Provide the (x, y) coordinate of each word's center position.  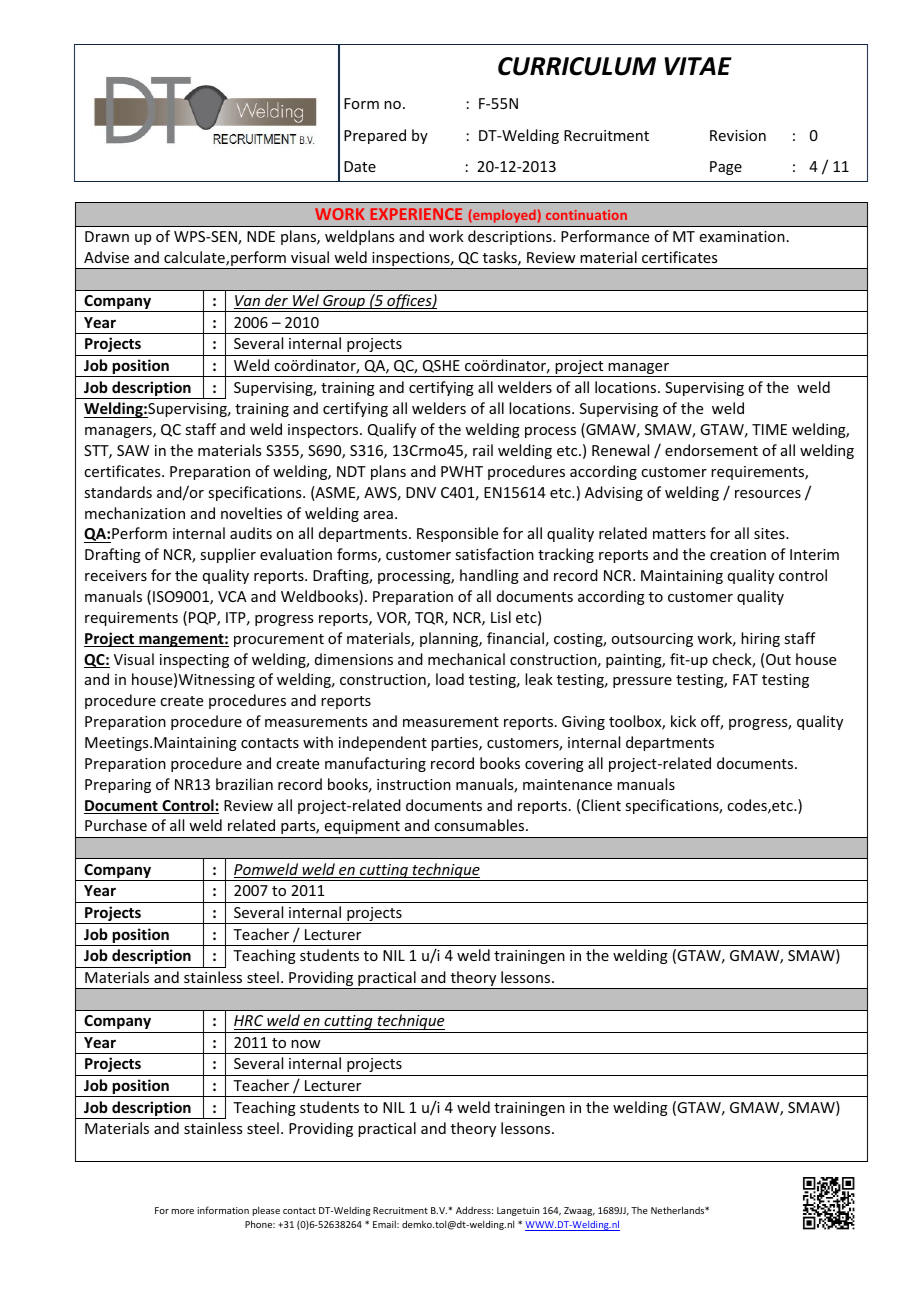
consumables (480, 825)
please (266, 1211)
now (306, 1044)
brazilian (244, 784)
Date (360, 166)
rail (483, 450)
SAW (133, 450)
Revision (738, 135)
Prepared (375, 136)
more (183, 1211)
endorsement (711, 450)
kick (683, 721)
